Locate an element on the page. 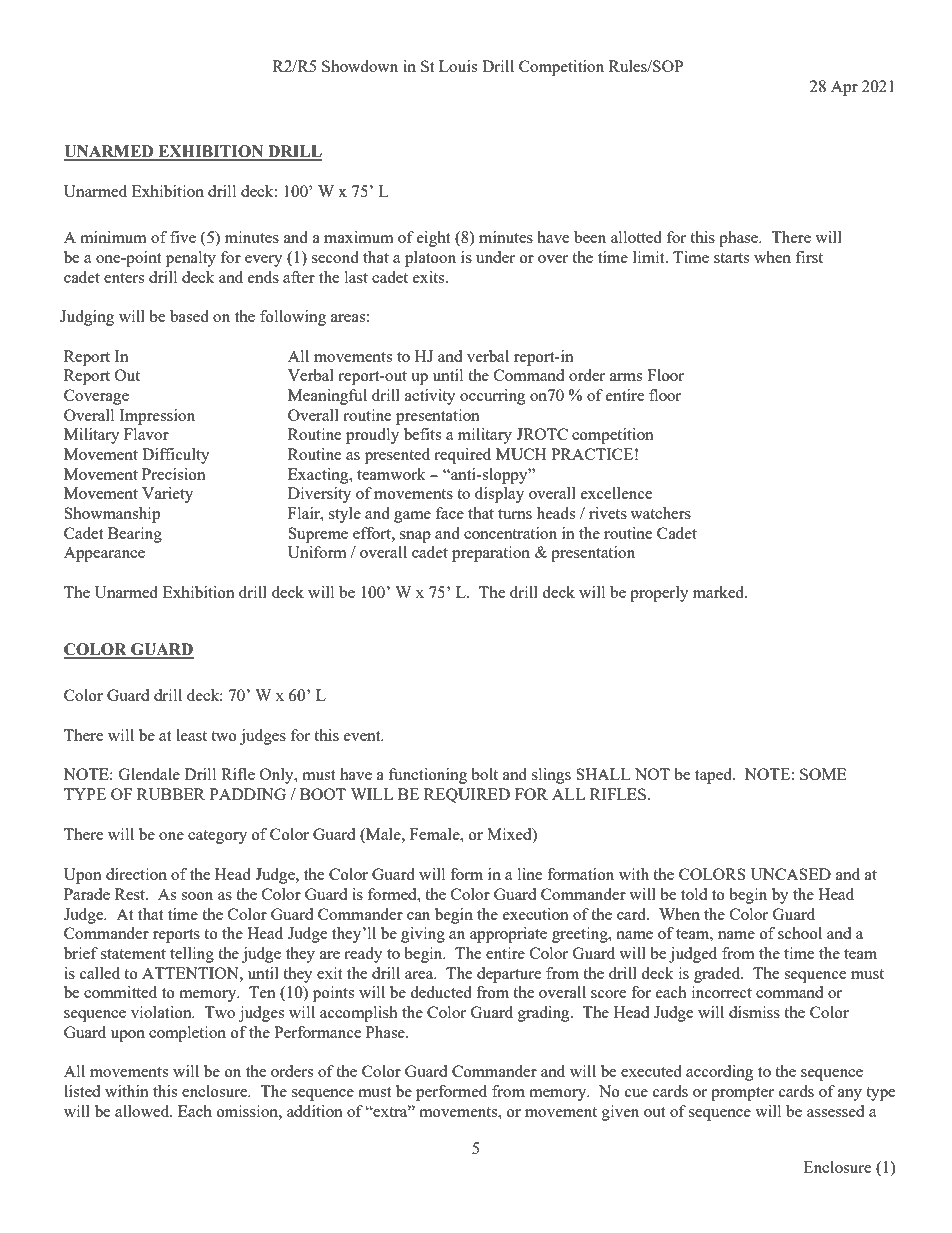  according is located at coordinates (720, 1073).
